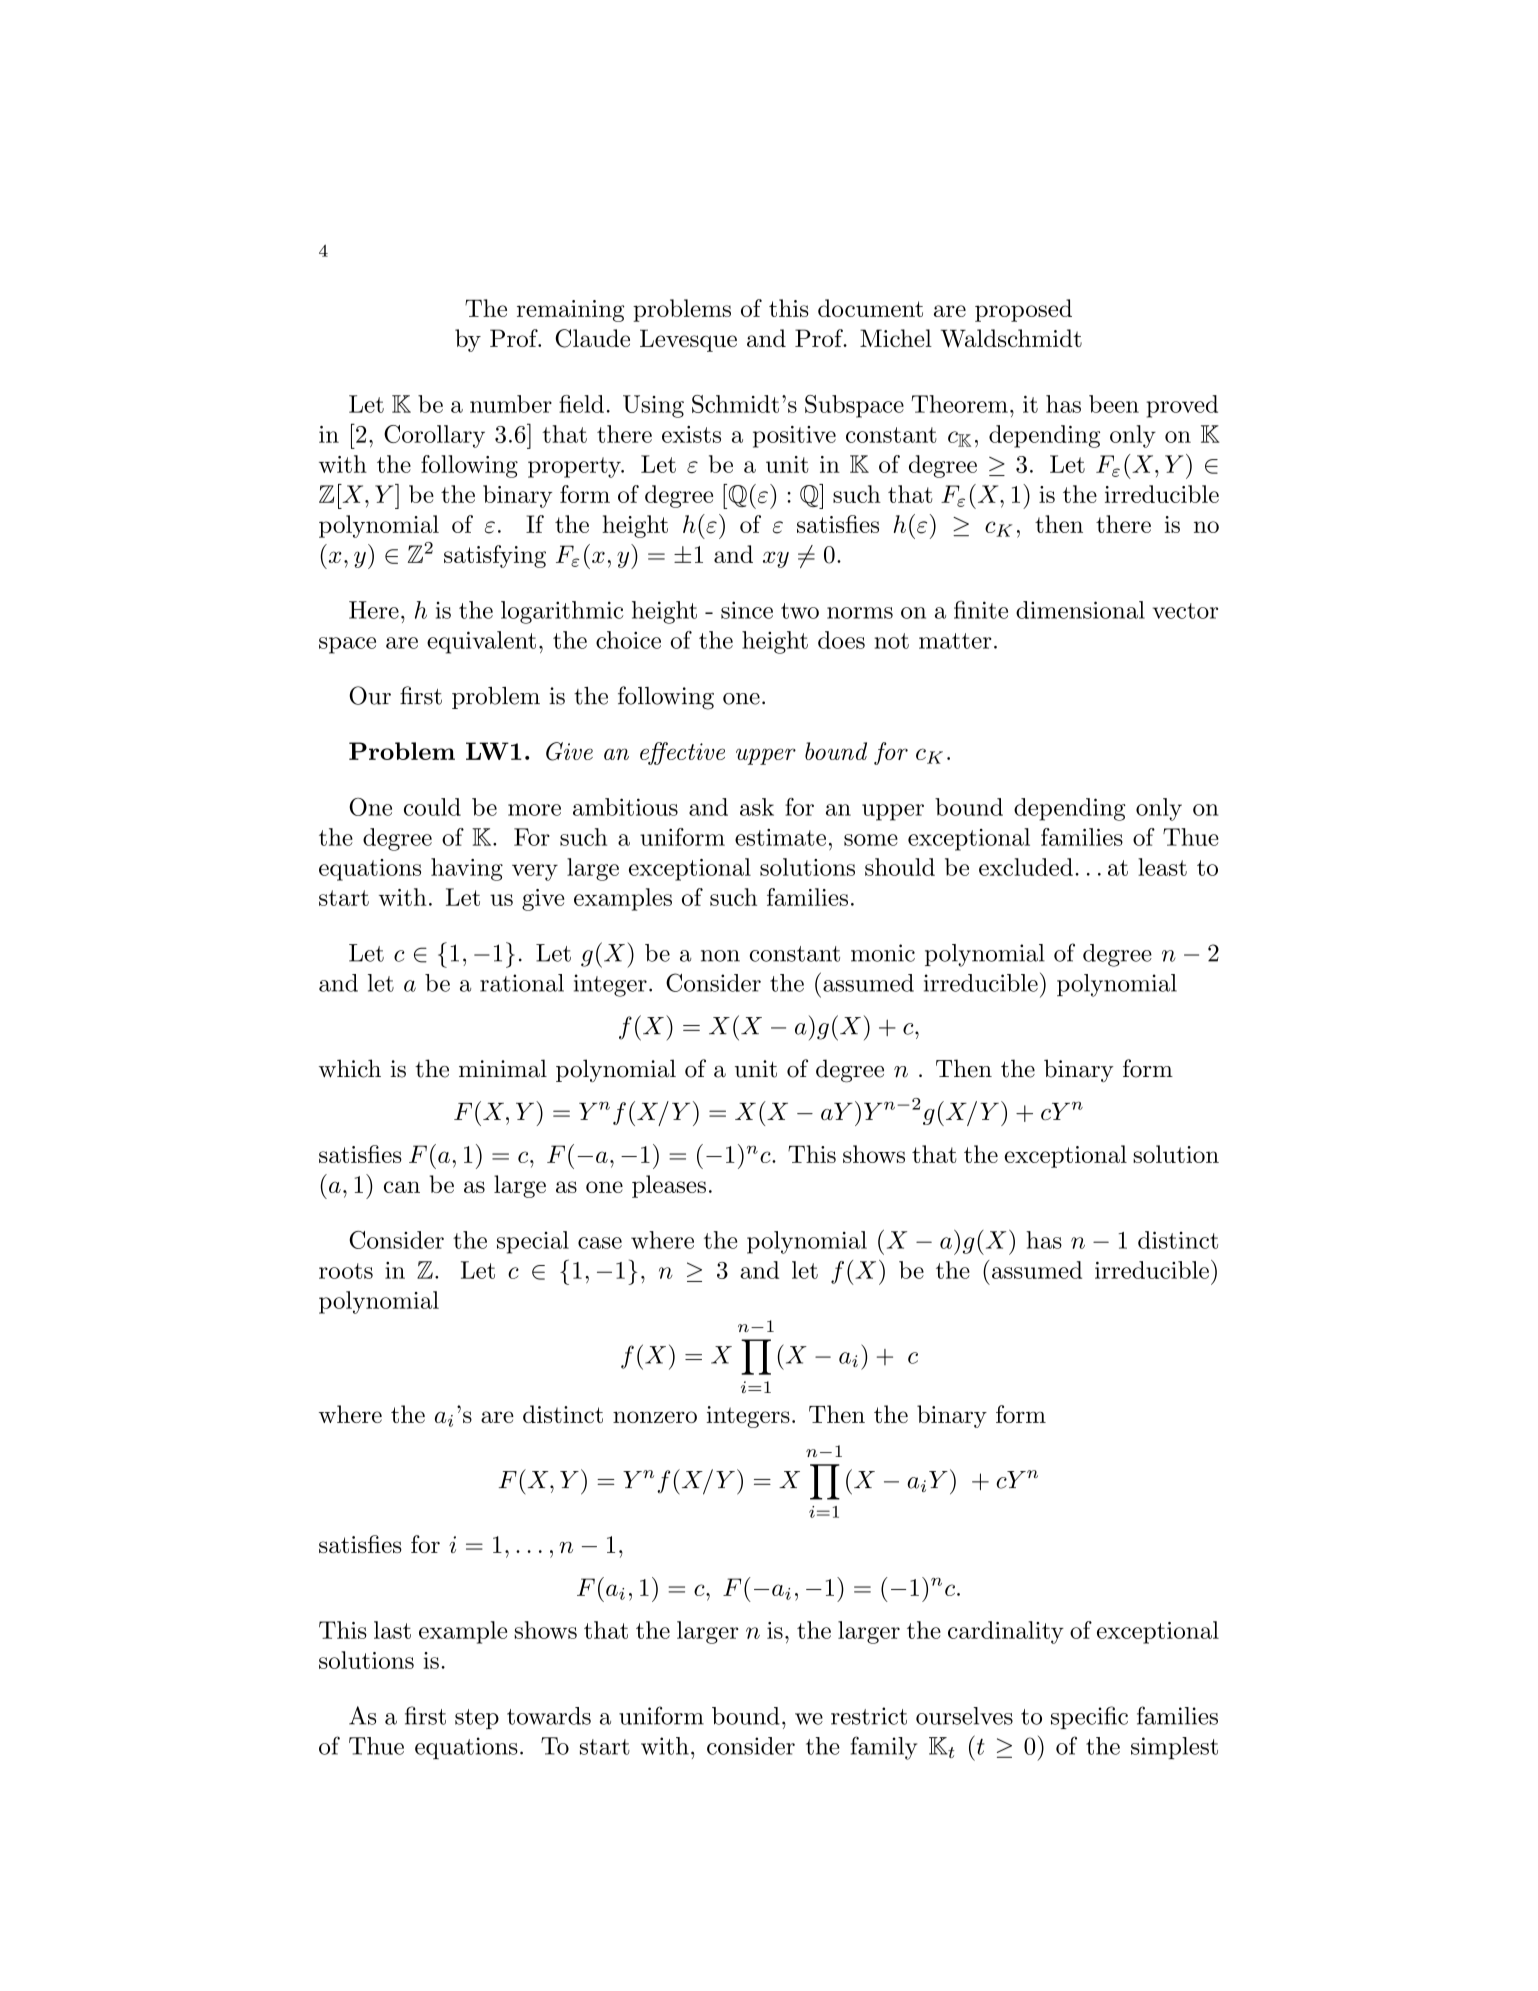  Describe the element at coordinates (1026, 867) in the document. I see `excluded` at that location.
